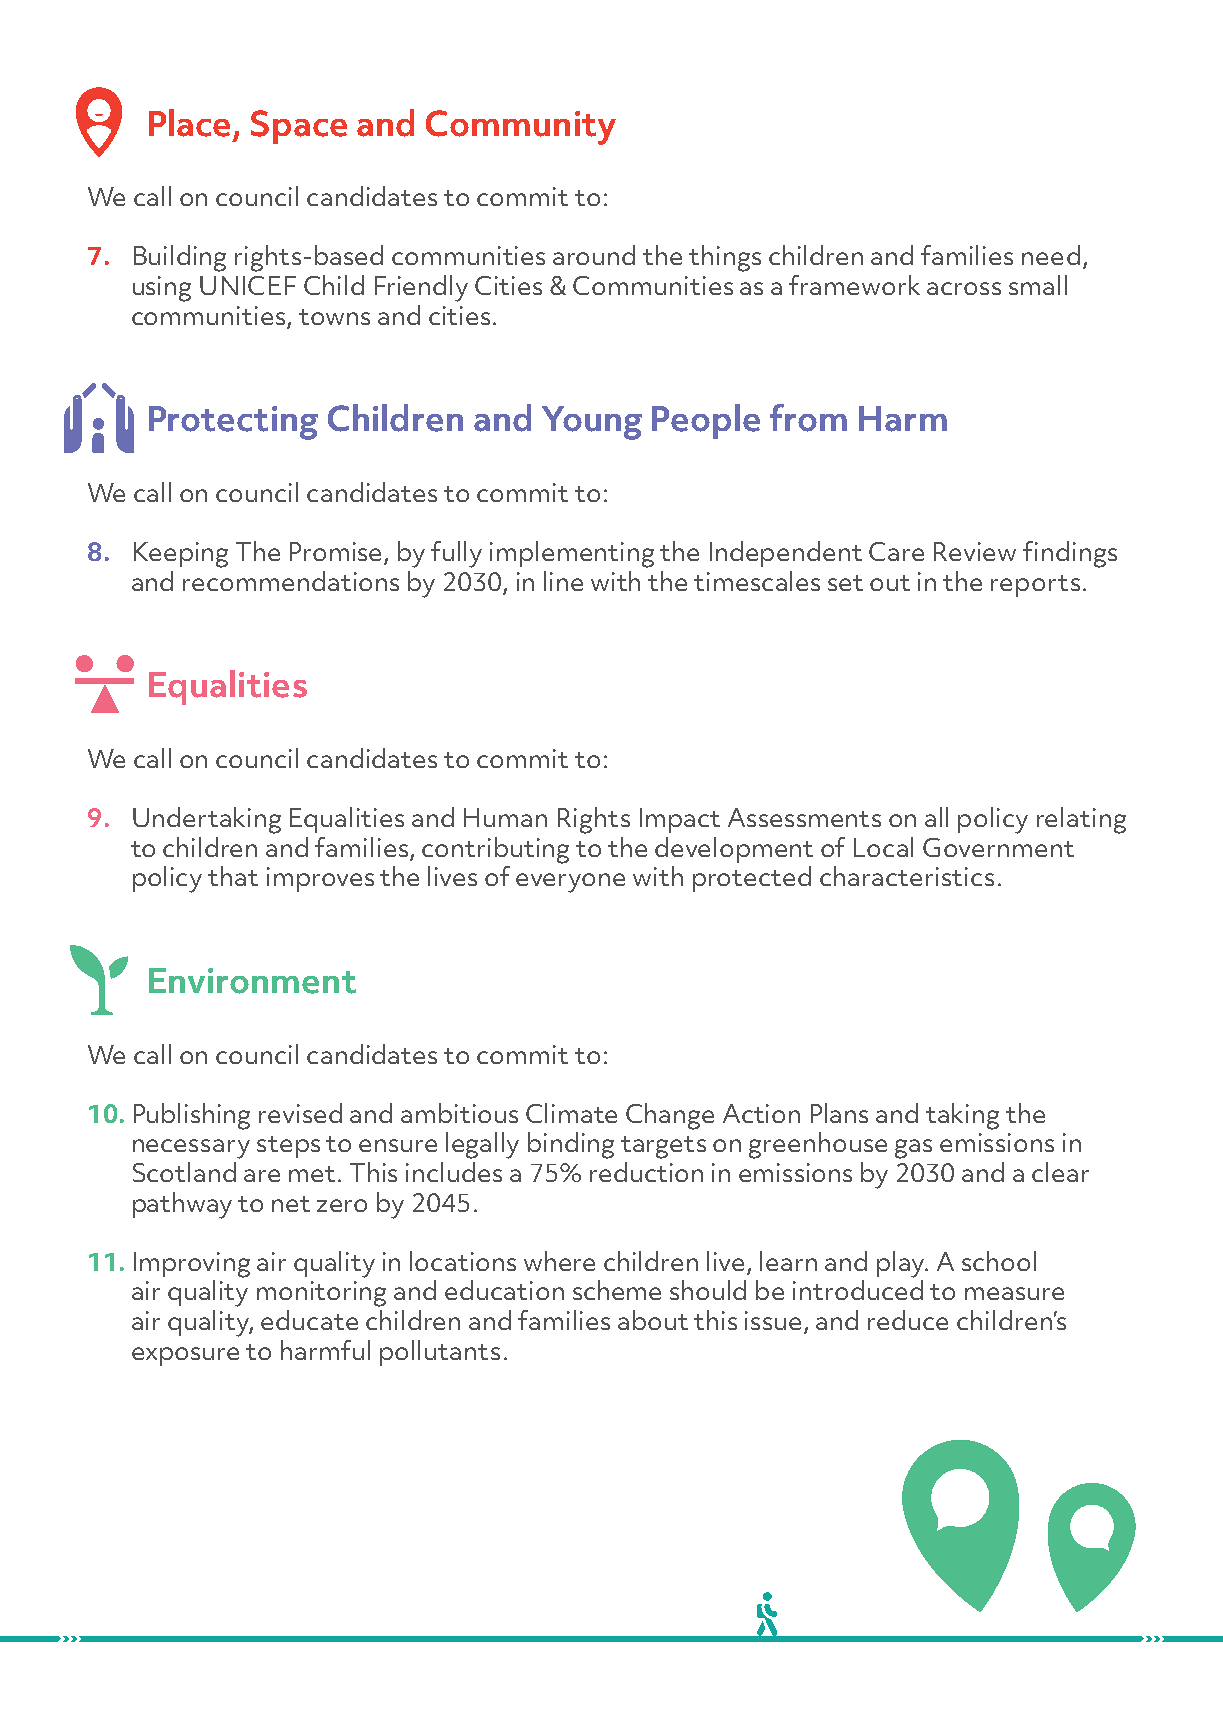 The width and height of the image is (1223, 1729). I want to click on Space, so click(299, 127).
